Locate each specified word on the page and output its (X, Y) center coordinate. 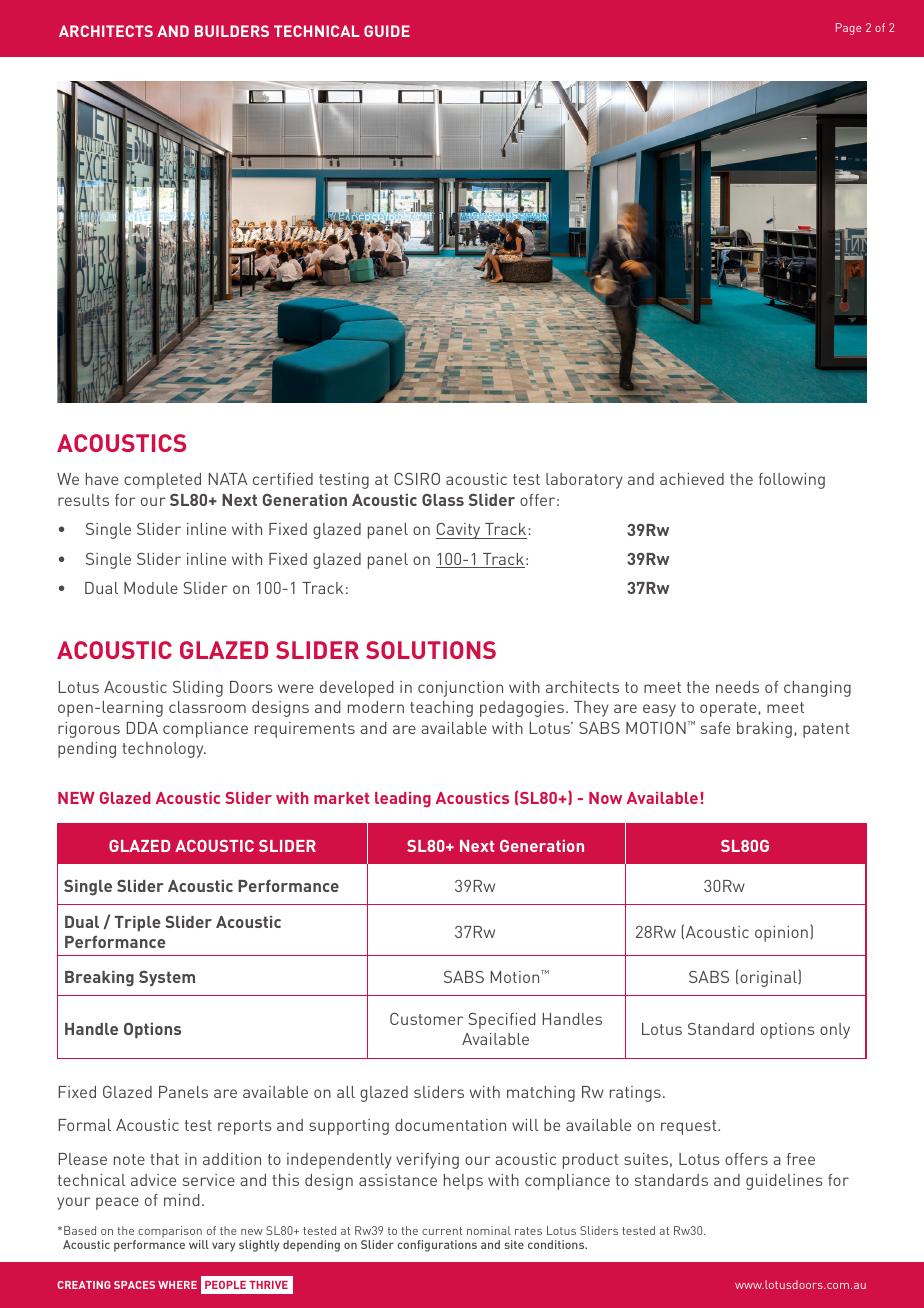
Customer (426, 1019)
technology (164, 750)
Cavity (459, 531)
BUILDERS (232, 31)
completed (162, 481)
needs (737, 687)
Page (848, 29)
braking (764, 730)
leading (403, 800)
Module (151, 588)
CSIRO (417, 479)
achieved (692, 479)
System (167, 978)
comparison (170, 1232)
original (769, 978)
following (792, 481)
